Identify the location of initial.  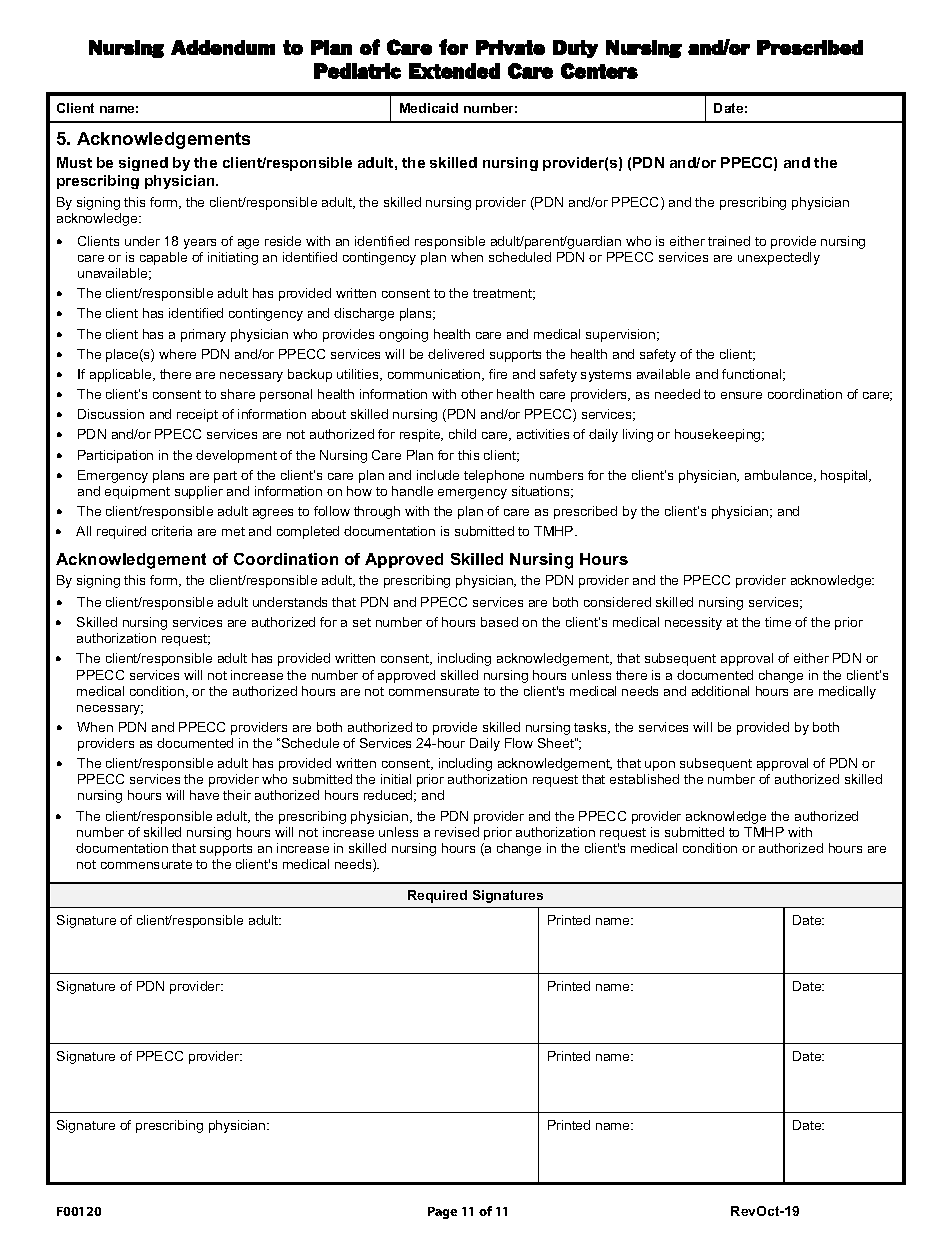
(396, 779).
